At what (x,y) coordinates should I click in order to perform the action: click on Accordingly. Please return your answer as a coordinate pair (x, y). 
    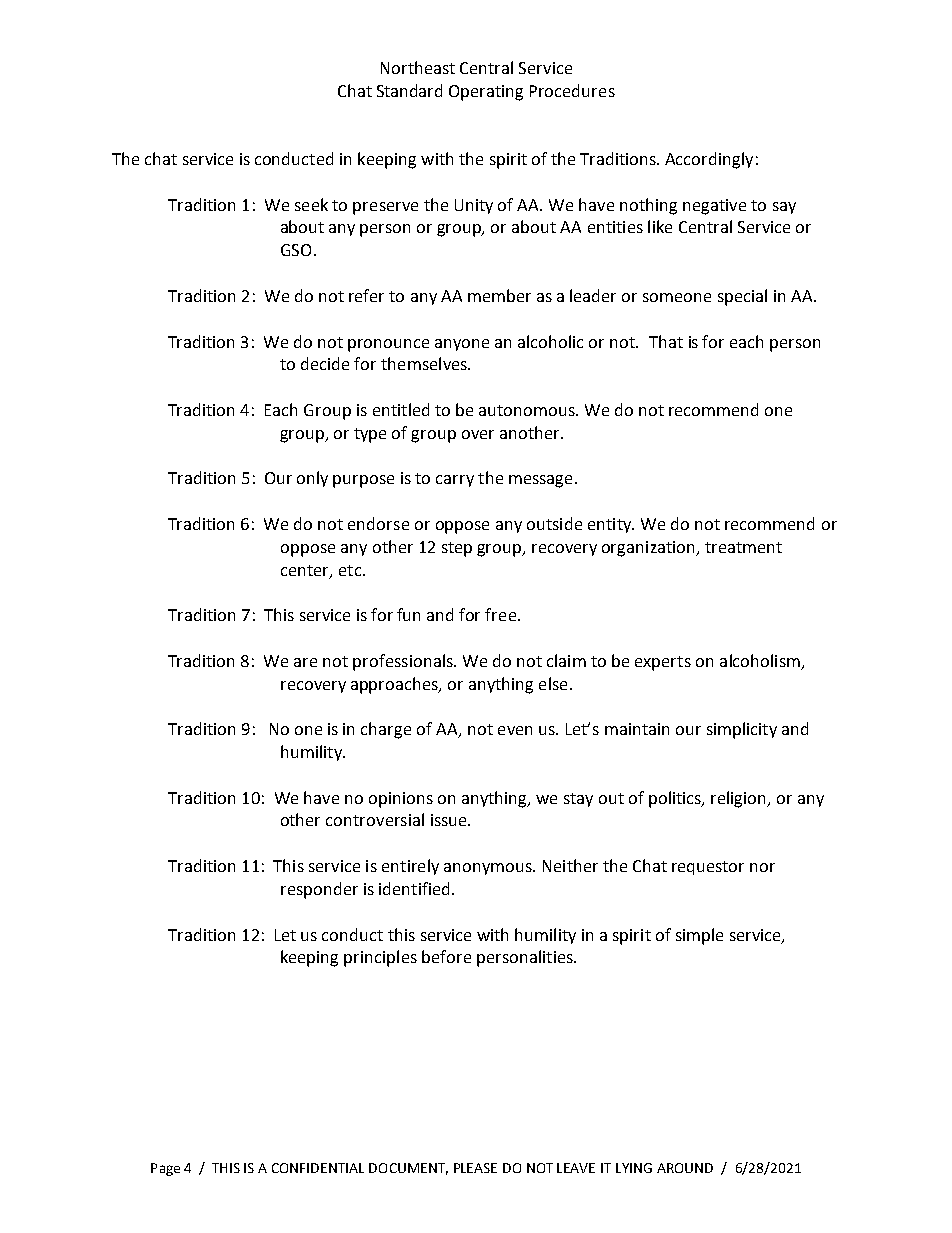
    Looking at the image, I should click on (709, 160).
